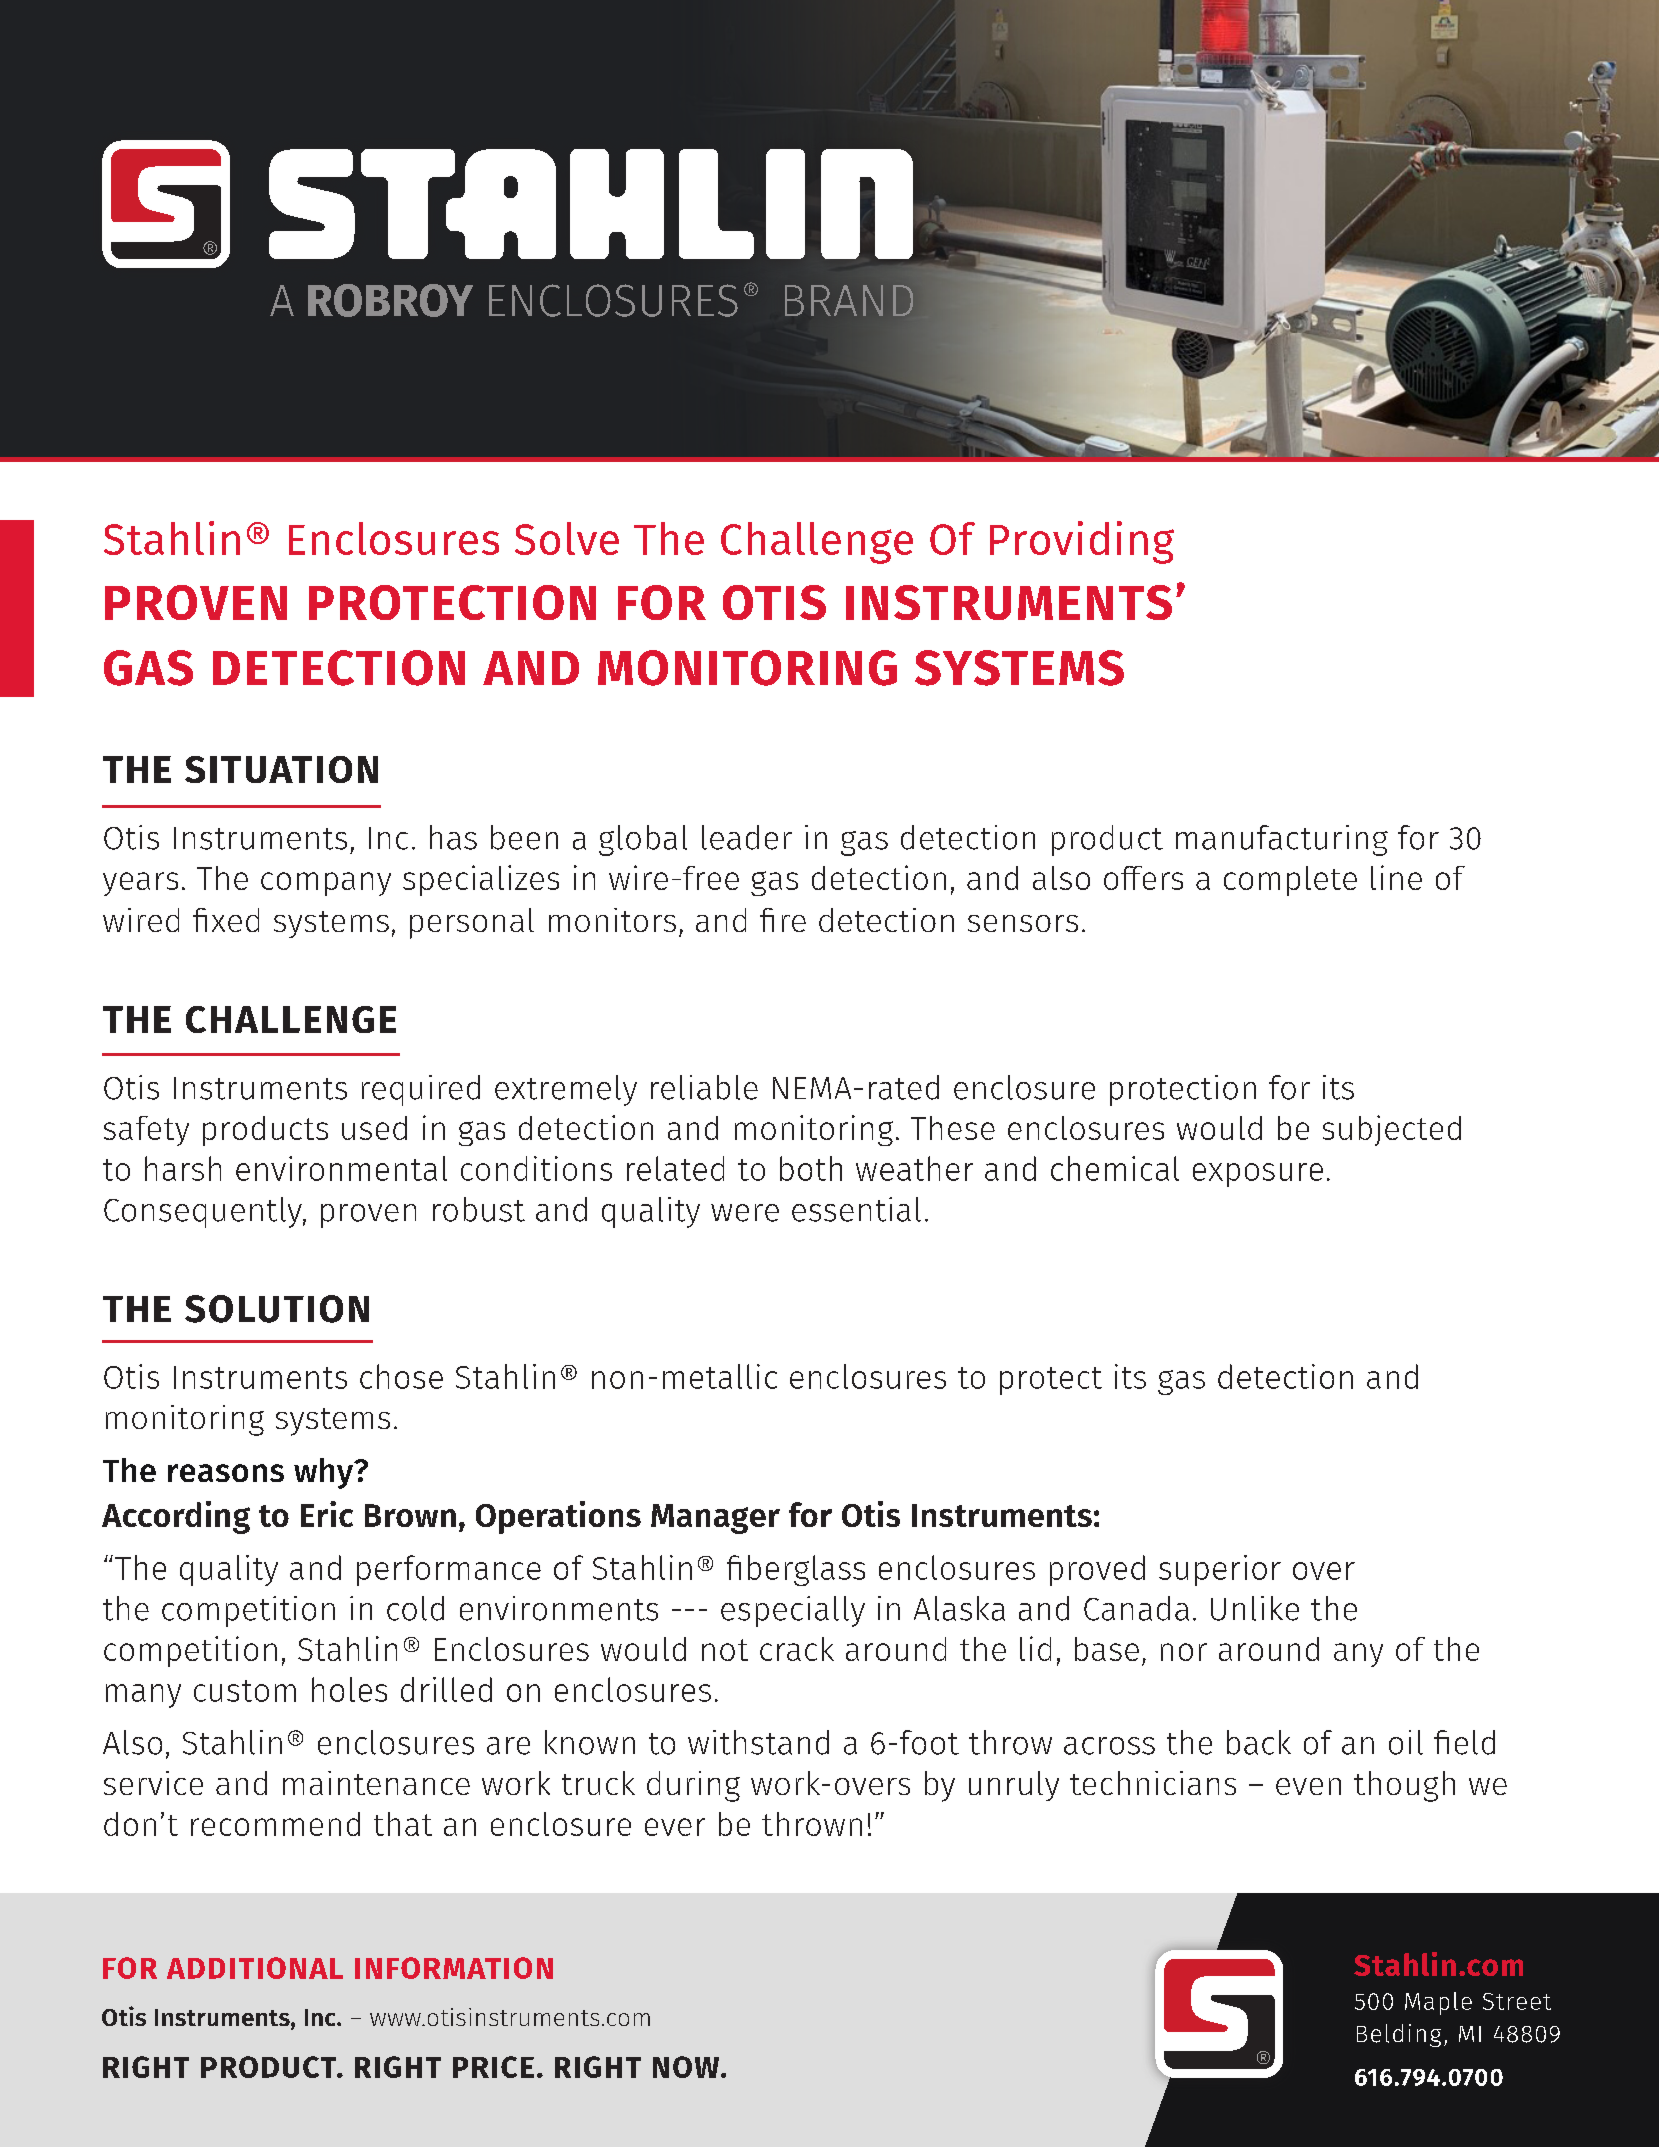 This image has width=1659, height=2147. What do you see at coordinates (1258, 1175) in the image?
I see `exposure` at bounding box center [1258, 1175].
